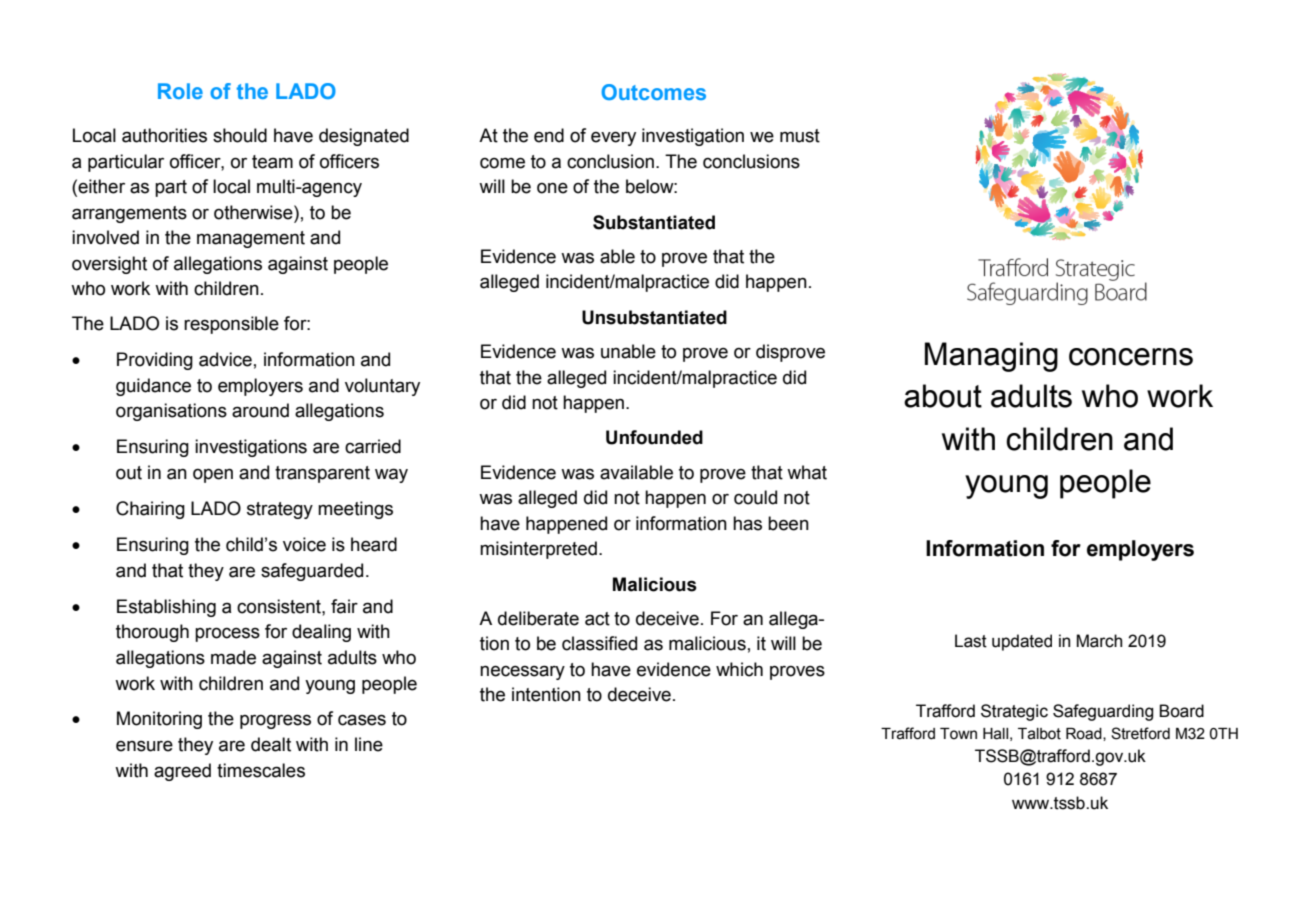  Describe the element at coordinates (280, 510) in the screenshot. I see `strategy` at that location.
